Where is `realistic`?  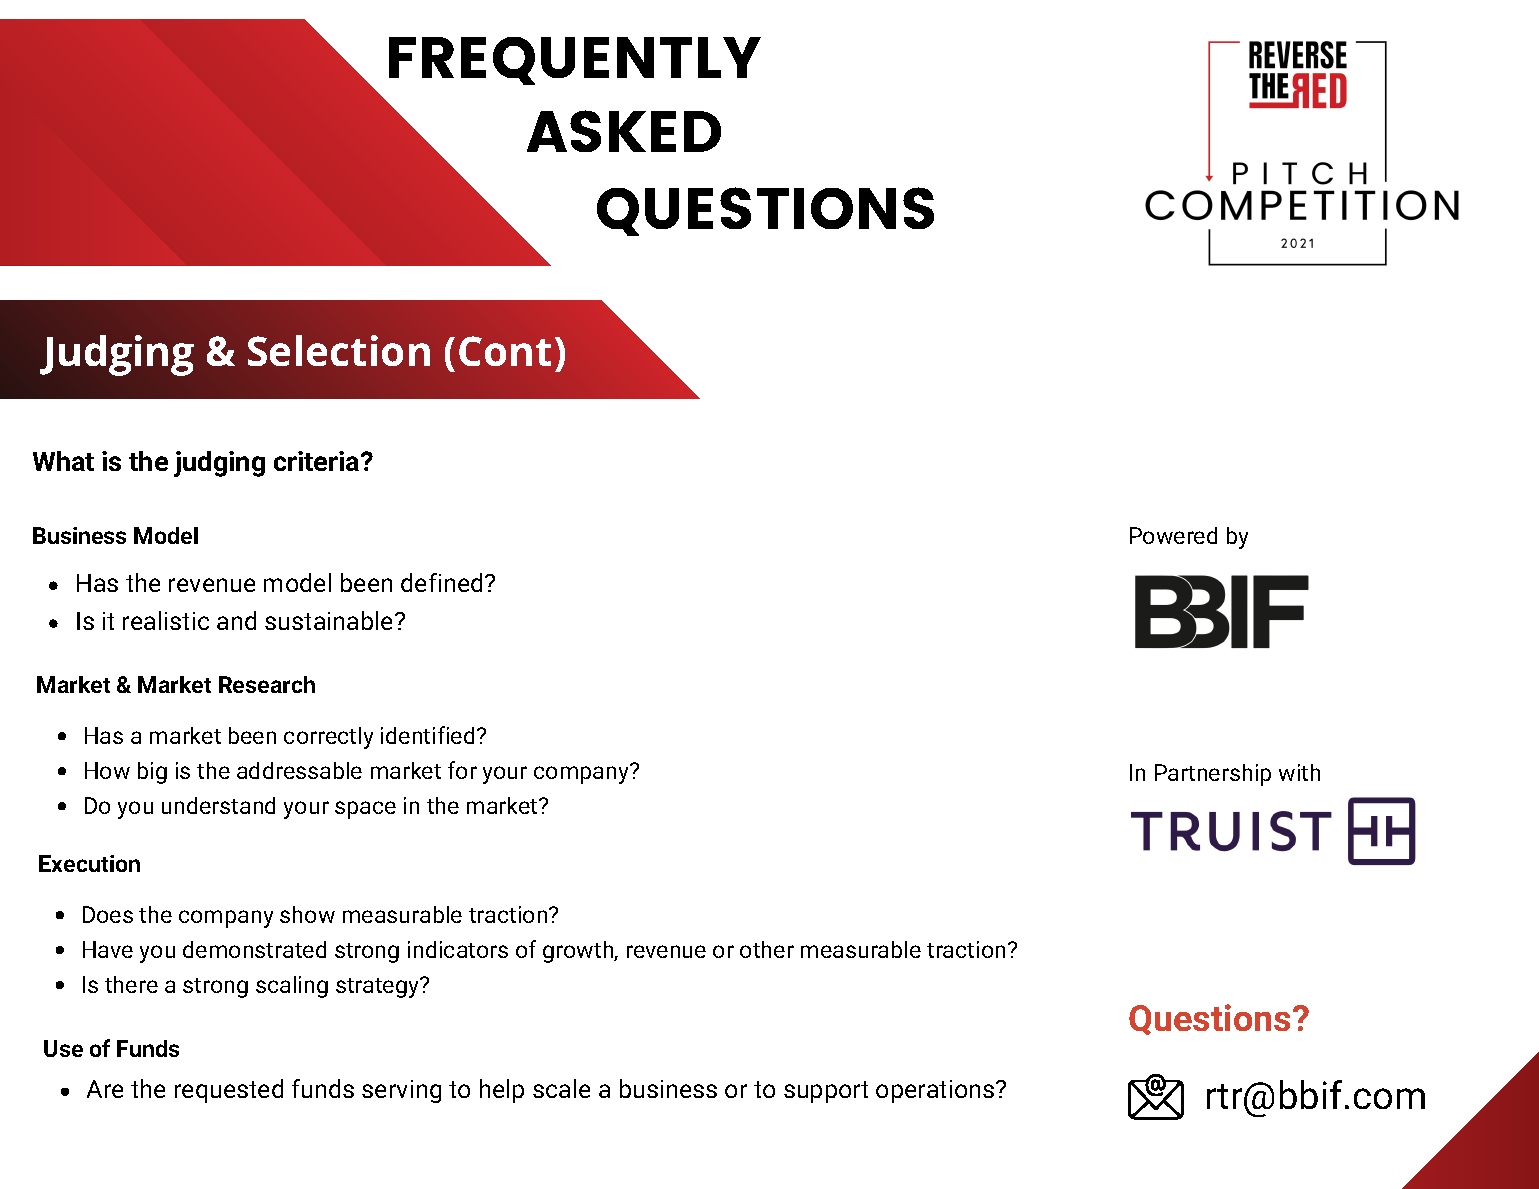 realistic is located at coordinates (166, 620).
